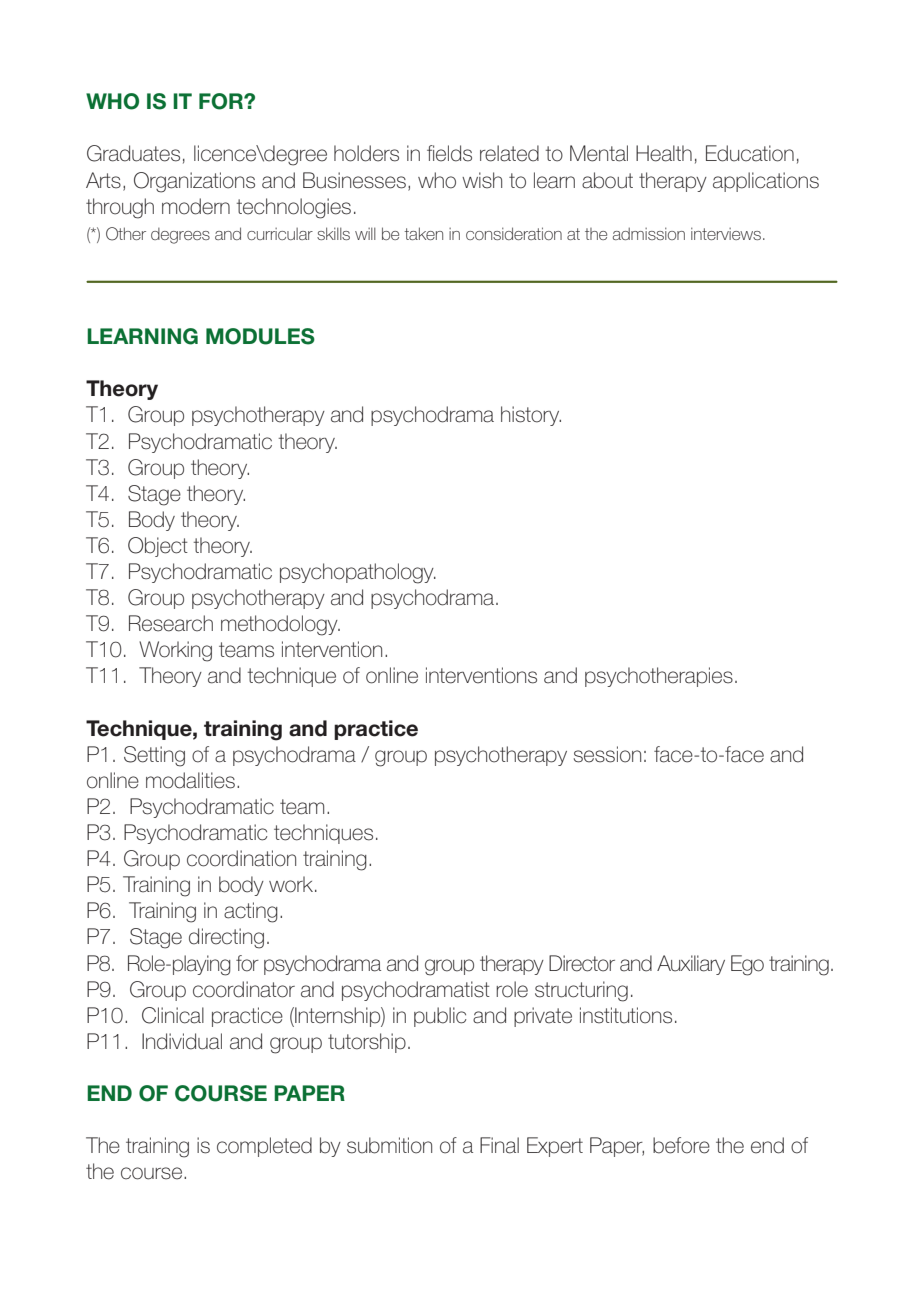 The height and width of the screenshot is (1308, 924). Describe the element at coordinates (264, 1147) in the screenshot. I see `completed` at that location.
